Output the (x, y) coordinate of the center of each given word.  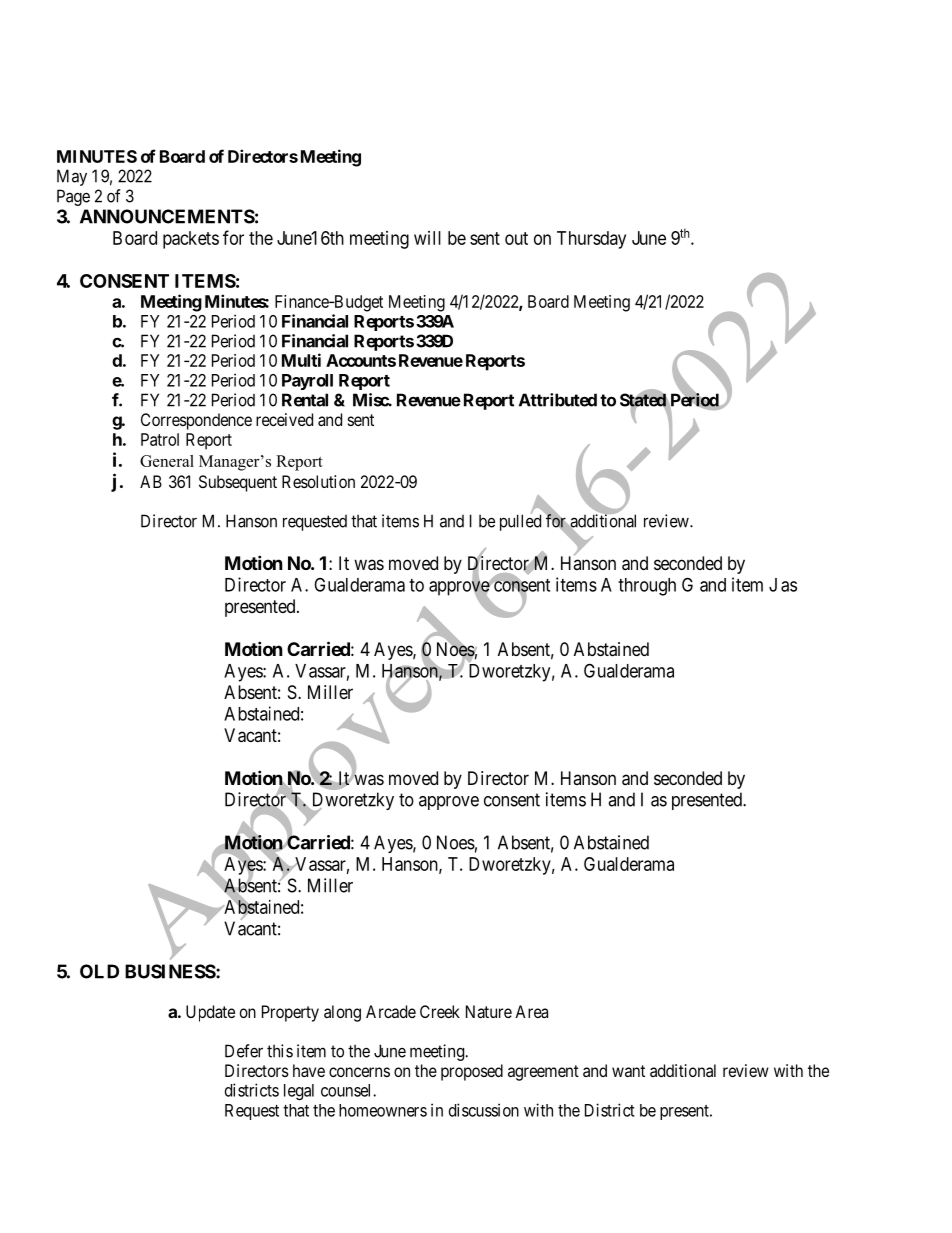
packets (191, 240)
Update (210, 1013)
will (427, 238)
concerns (359, 1072)
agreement (543, 1073)
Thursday (591, 240)
